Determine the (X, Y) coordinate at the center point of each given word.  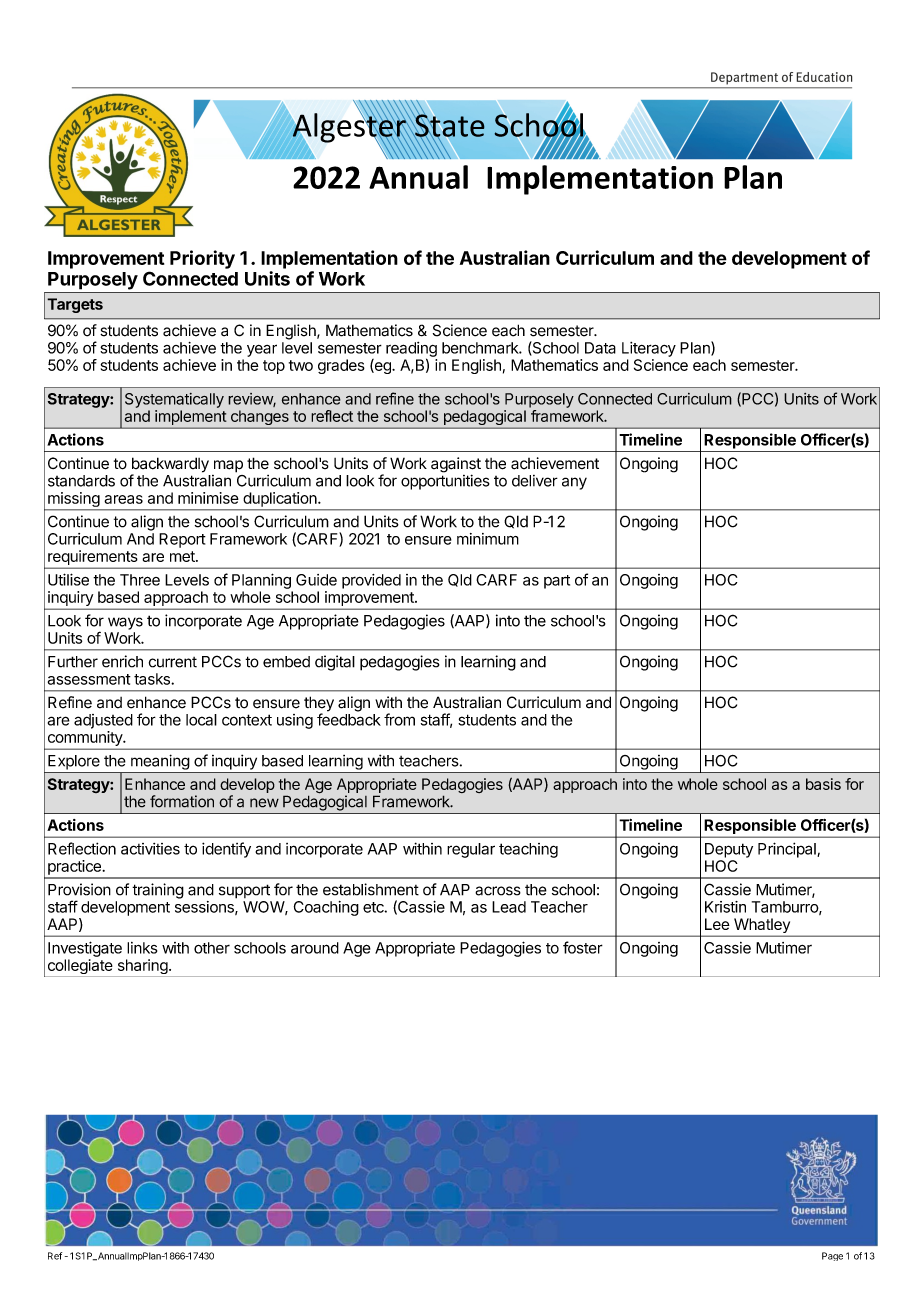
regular (471, 850)
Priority (202, 259)
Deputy (729, 850)
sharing (142, 968)
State (449, 125)
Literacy (649, 349)
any (574, 483)
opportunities (445, 482)
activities (150, 849)
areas (123, 499)
